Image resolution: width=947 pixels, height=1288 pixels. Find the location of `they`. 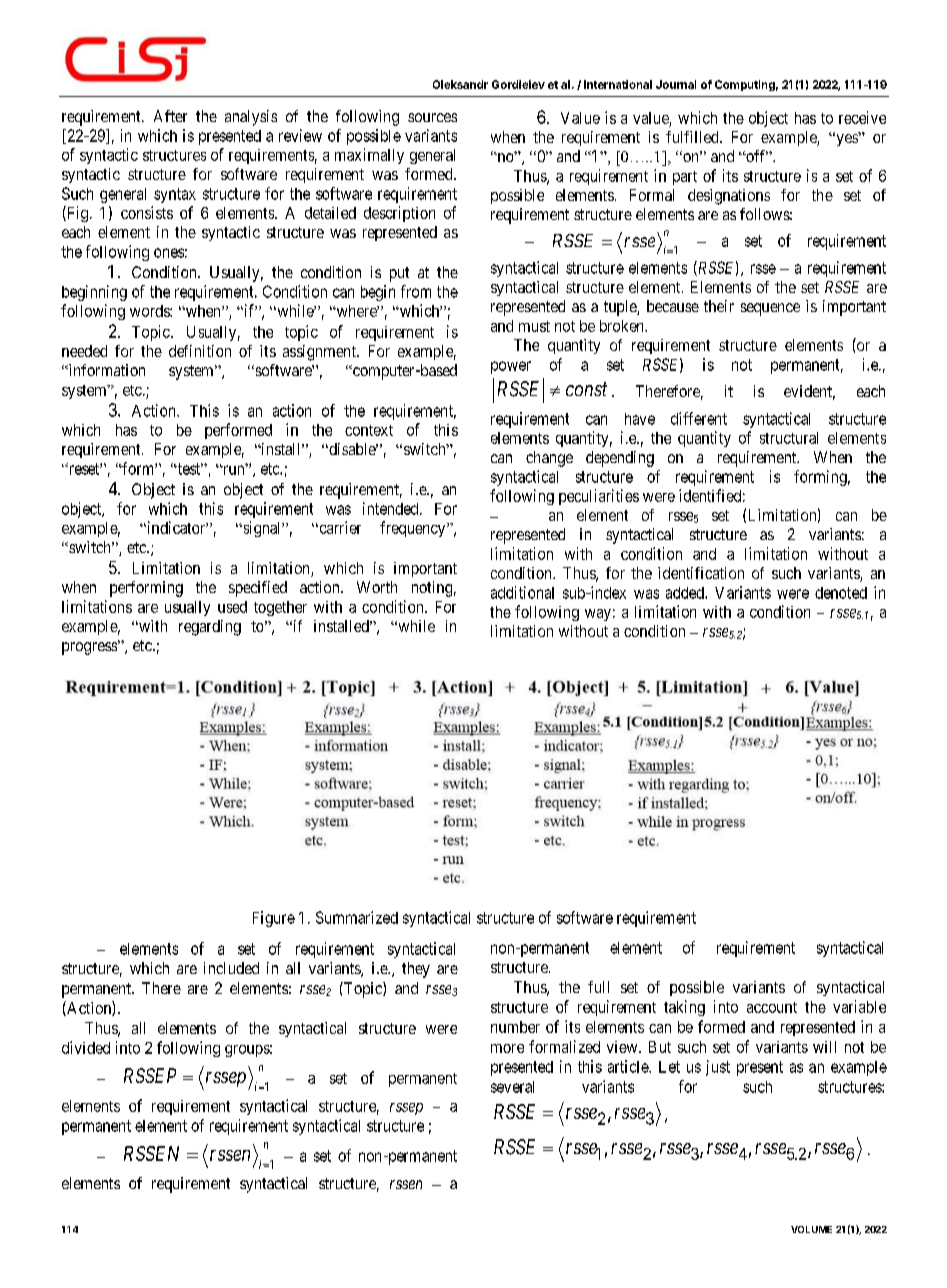

they is located at coordinates (416, 970).
